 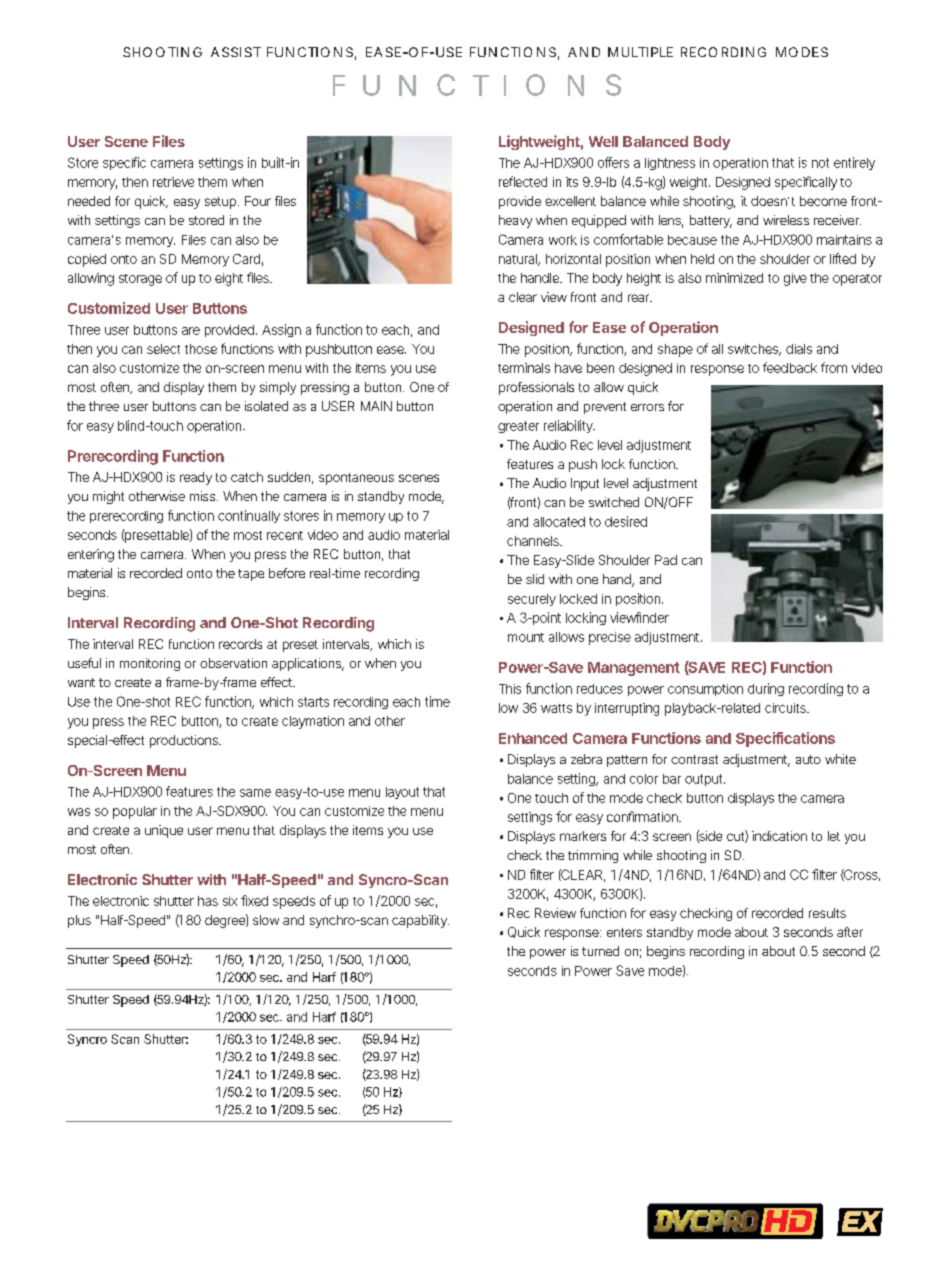 I want to click on storage, so click(x=140, y=280).
